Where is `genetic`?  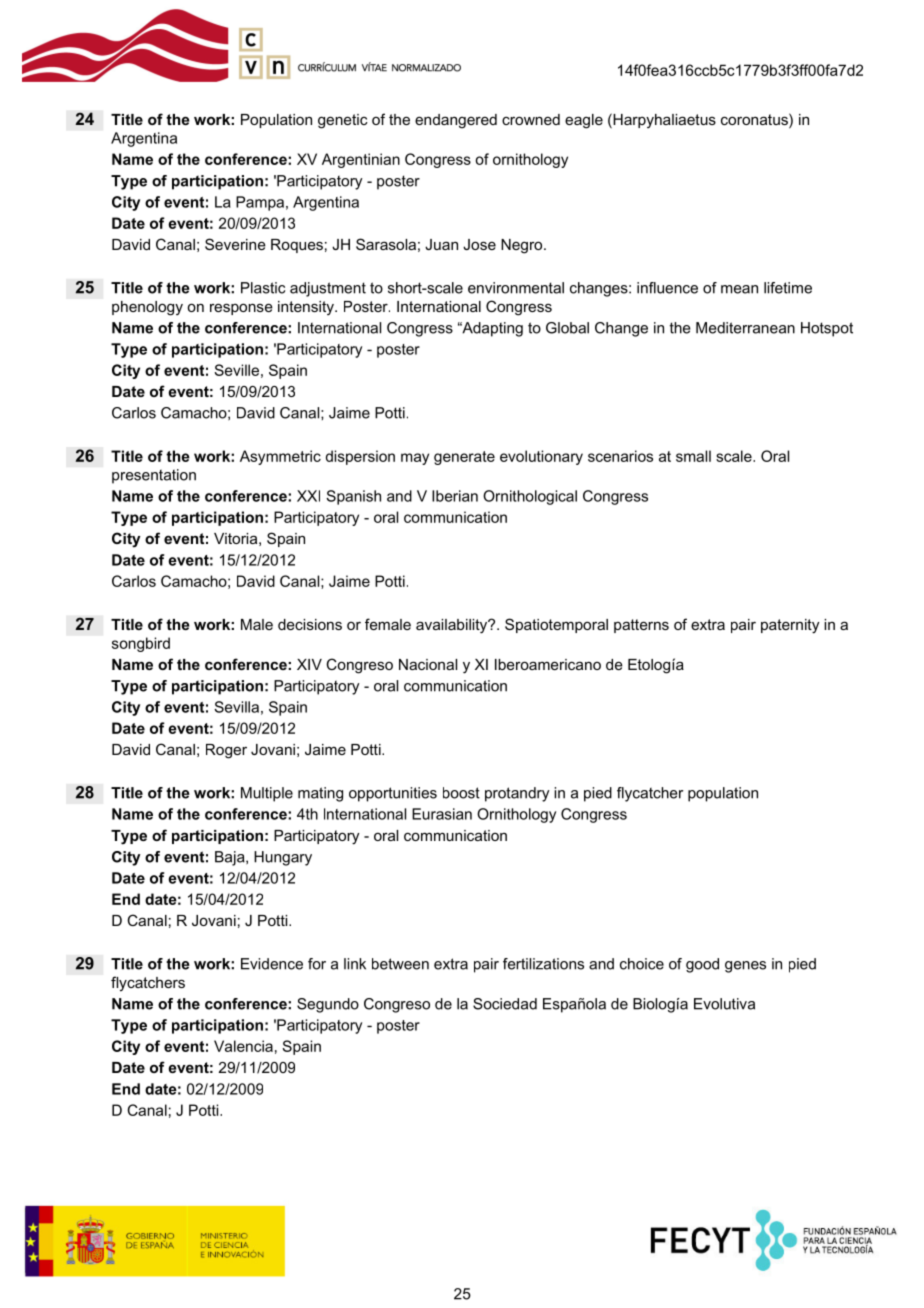 genetic is located at coordinates (343, 121).
